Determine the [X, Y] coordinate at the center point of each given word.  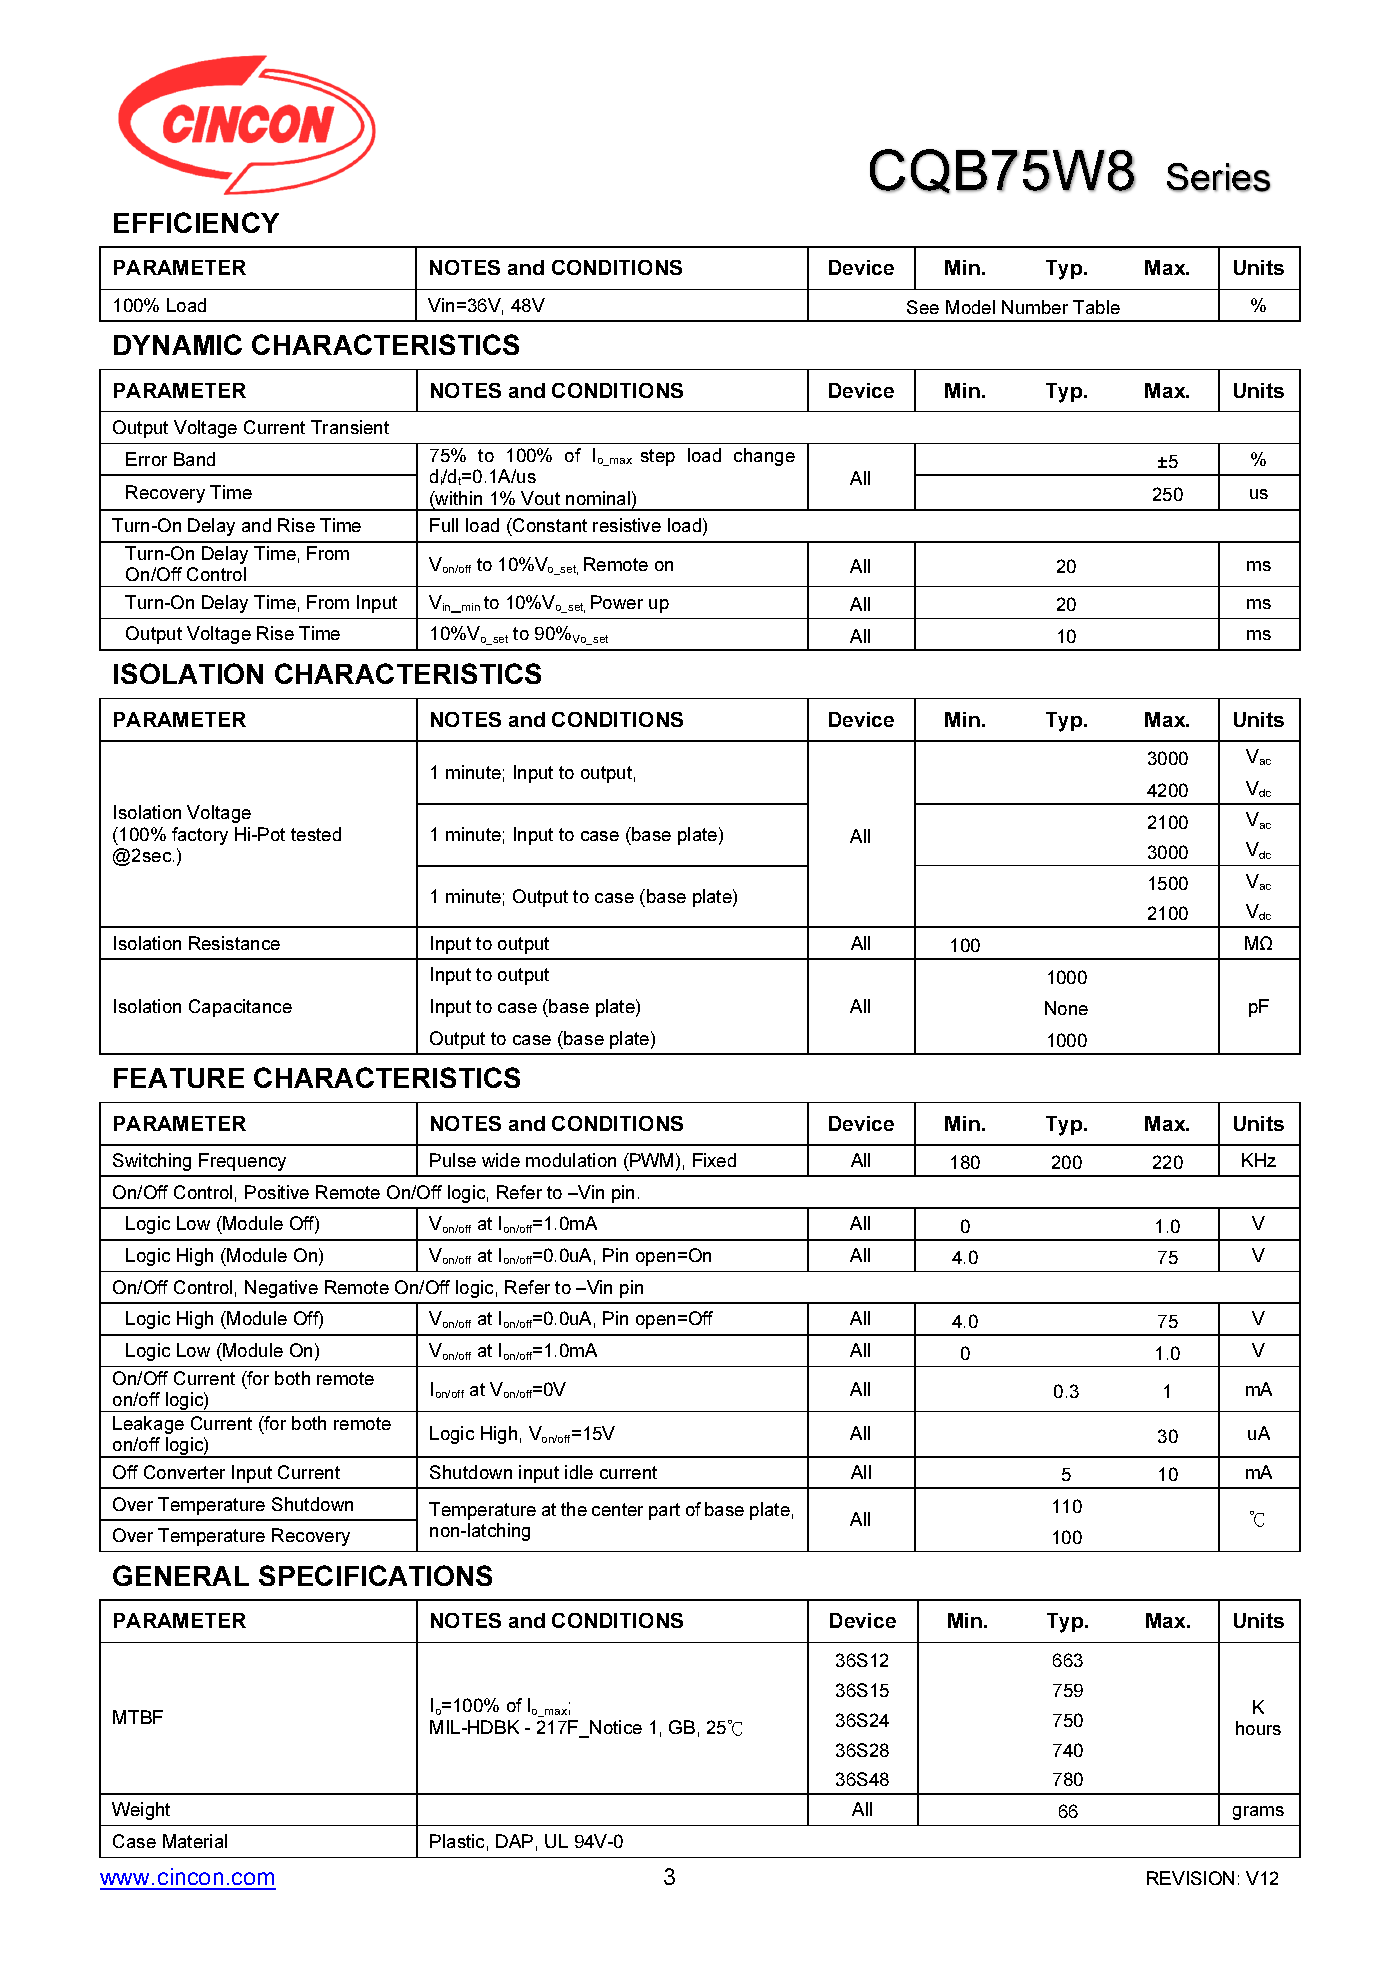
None [1066, 1008]
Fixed [714, 1160]
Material [195, 1841]
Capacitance [240, 1008]
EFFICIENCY [196, 222]
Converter [184, 1472]
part [664, 1511]
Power [617, 602]
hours [1258, 1728]
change [764, 457]
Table [1096, 307]
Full [444, 525]
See [923, 307]
